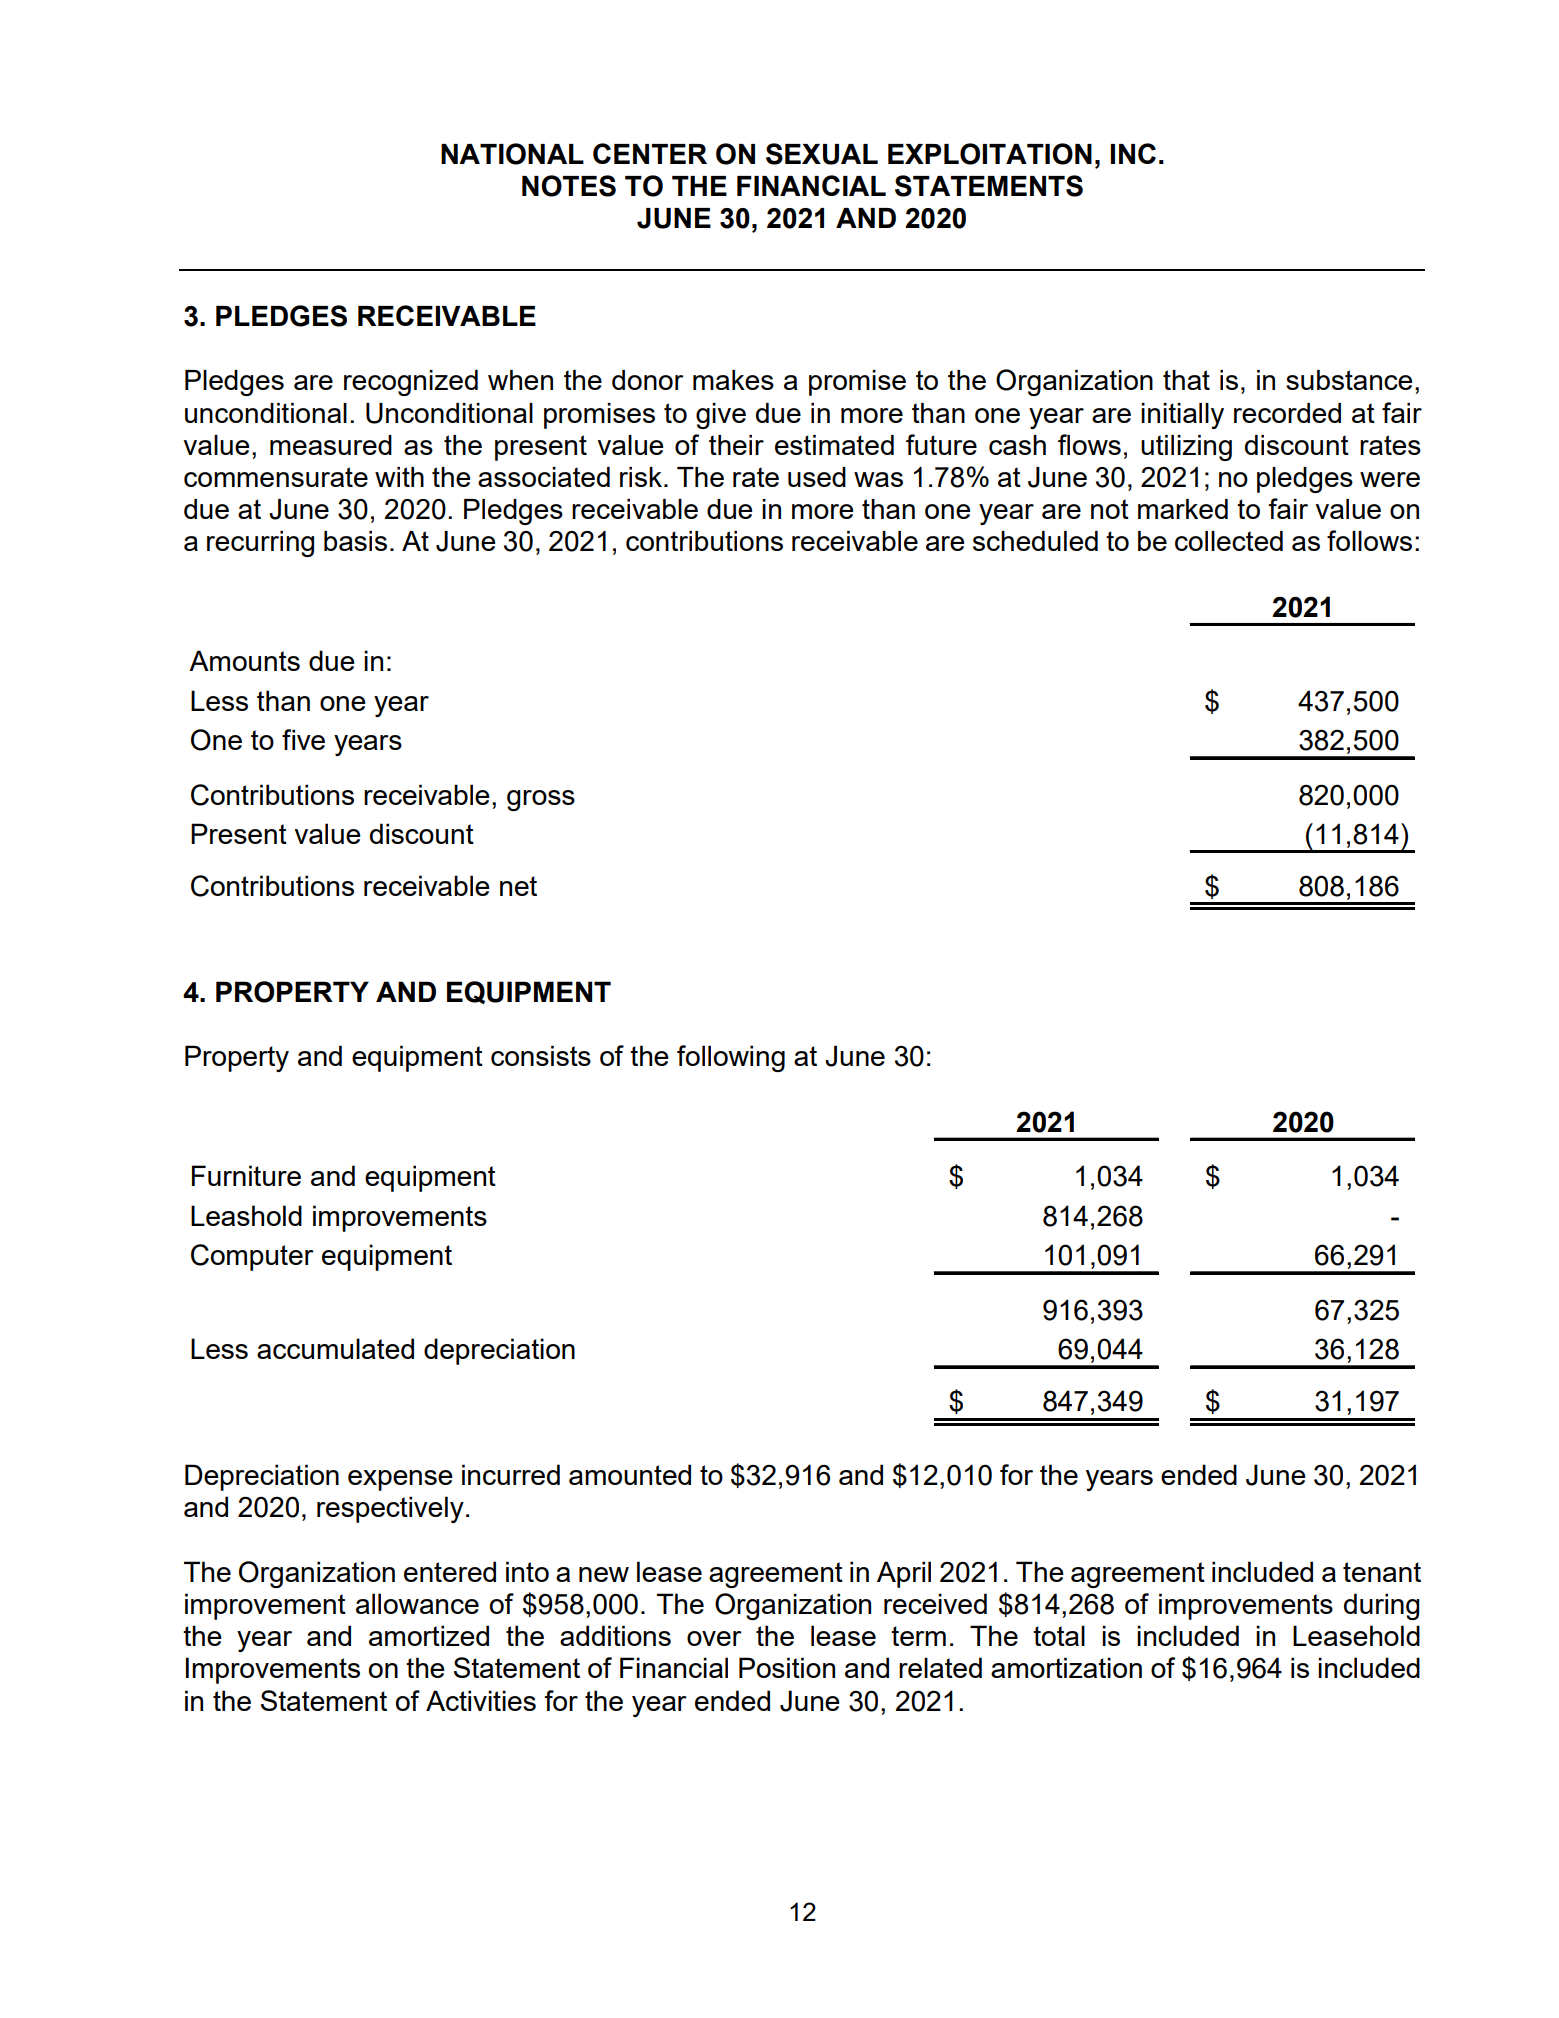 This image has width=1559, height=2018. I want to click on amortized, so click(429, 1635).
